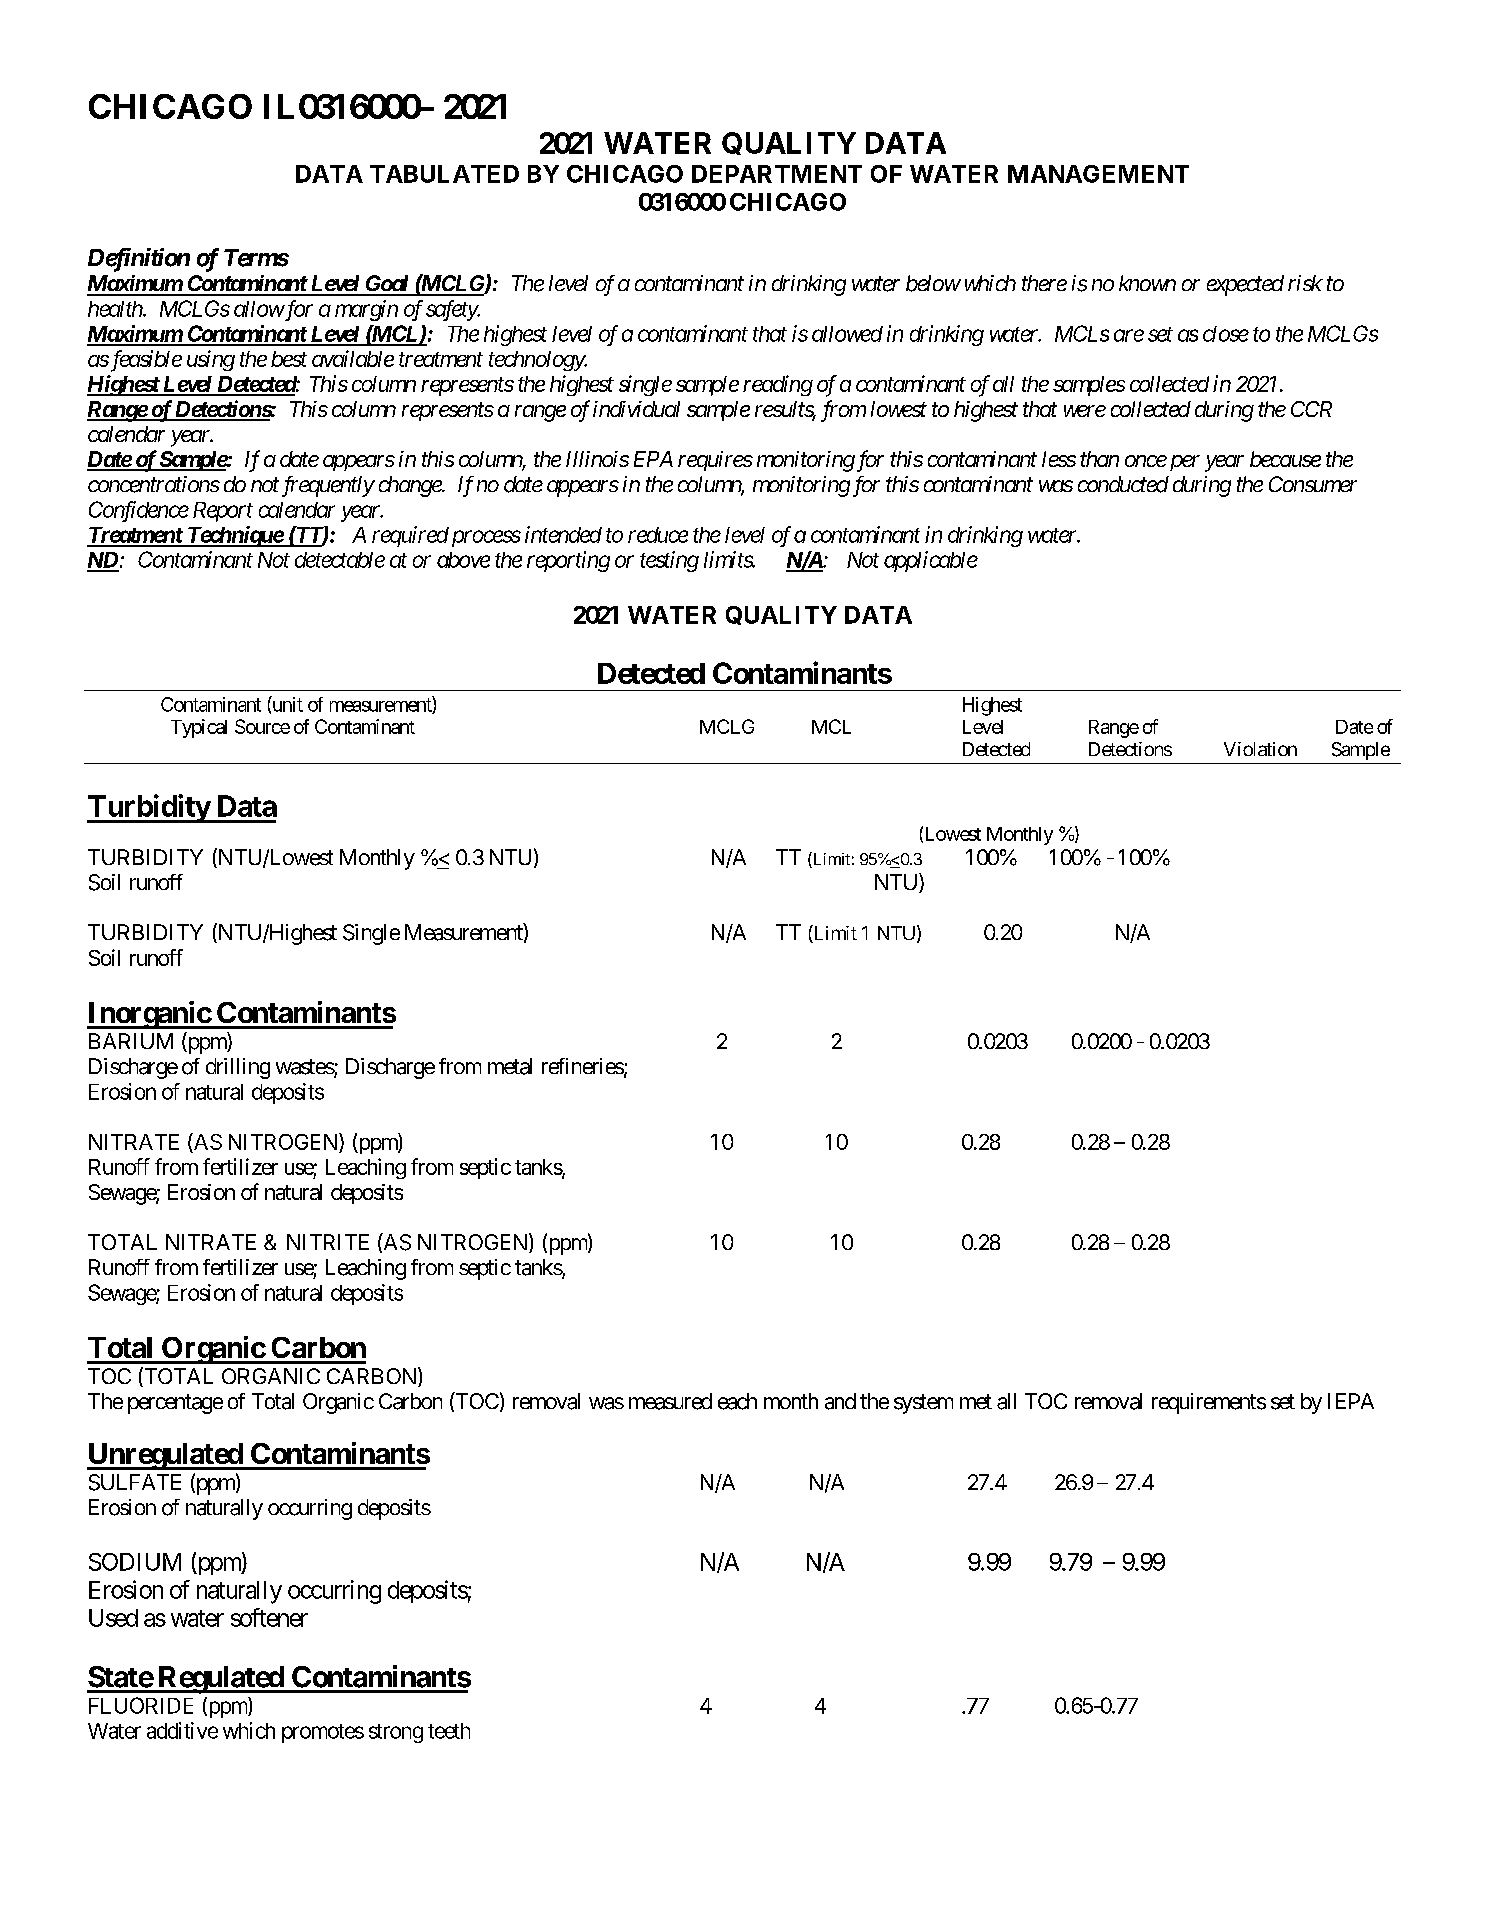 The width and height of the image is (1485, 1922). What do you see at coordinates (449, 1731) in the image?
I see `teeth` at bounding box center [449, 1731].
